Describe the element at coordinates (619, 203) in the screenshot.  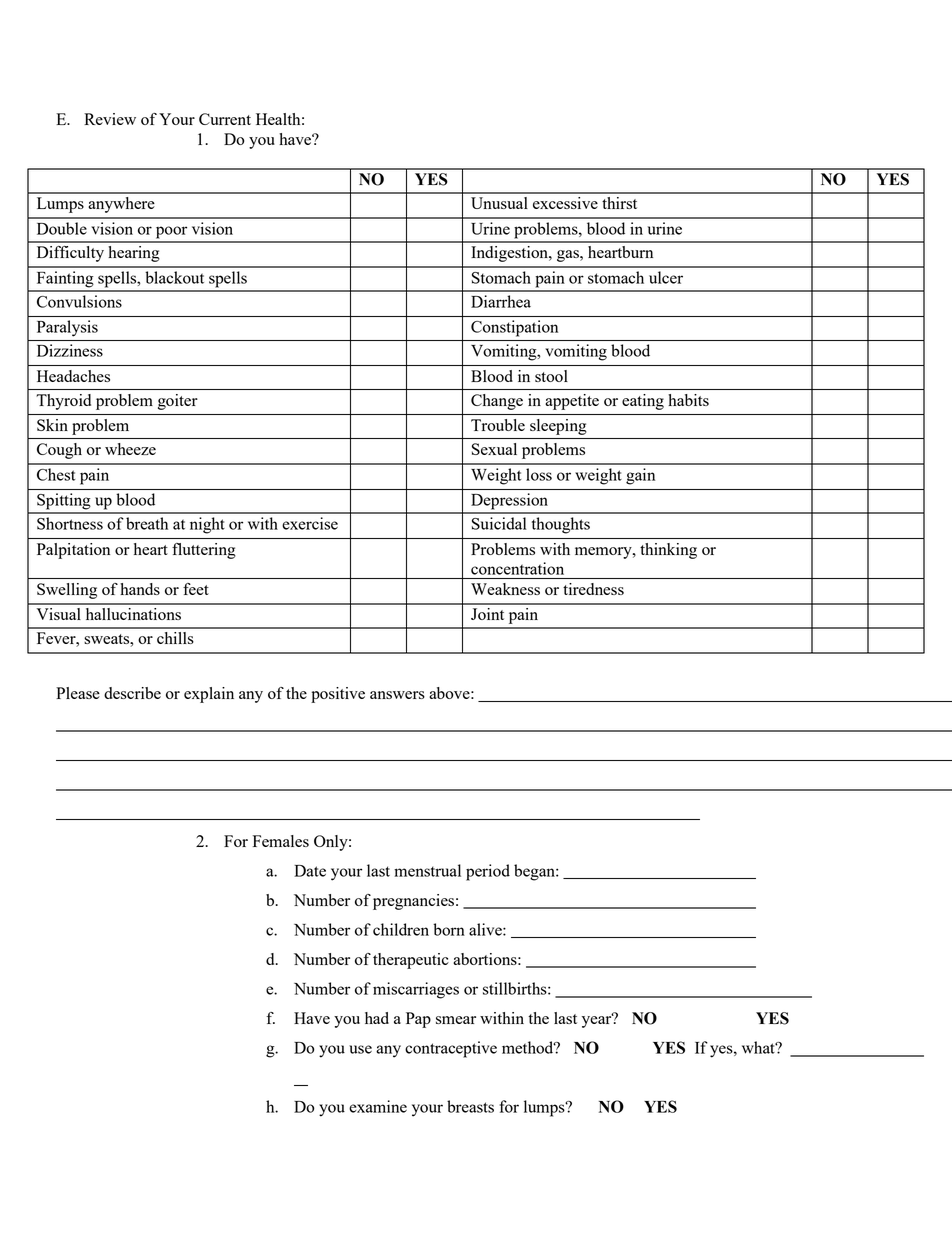
I see `thirst` at that location.
